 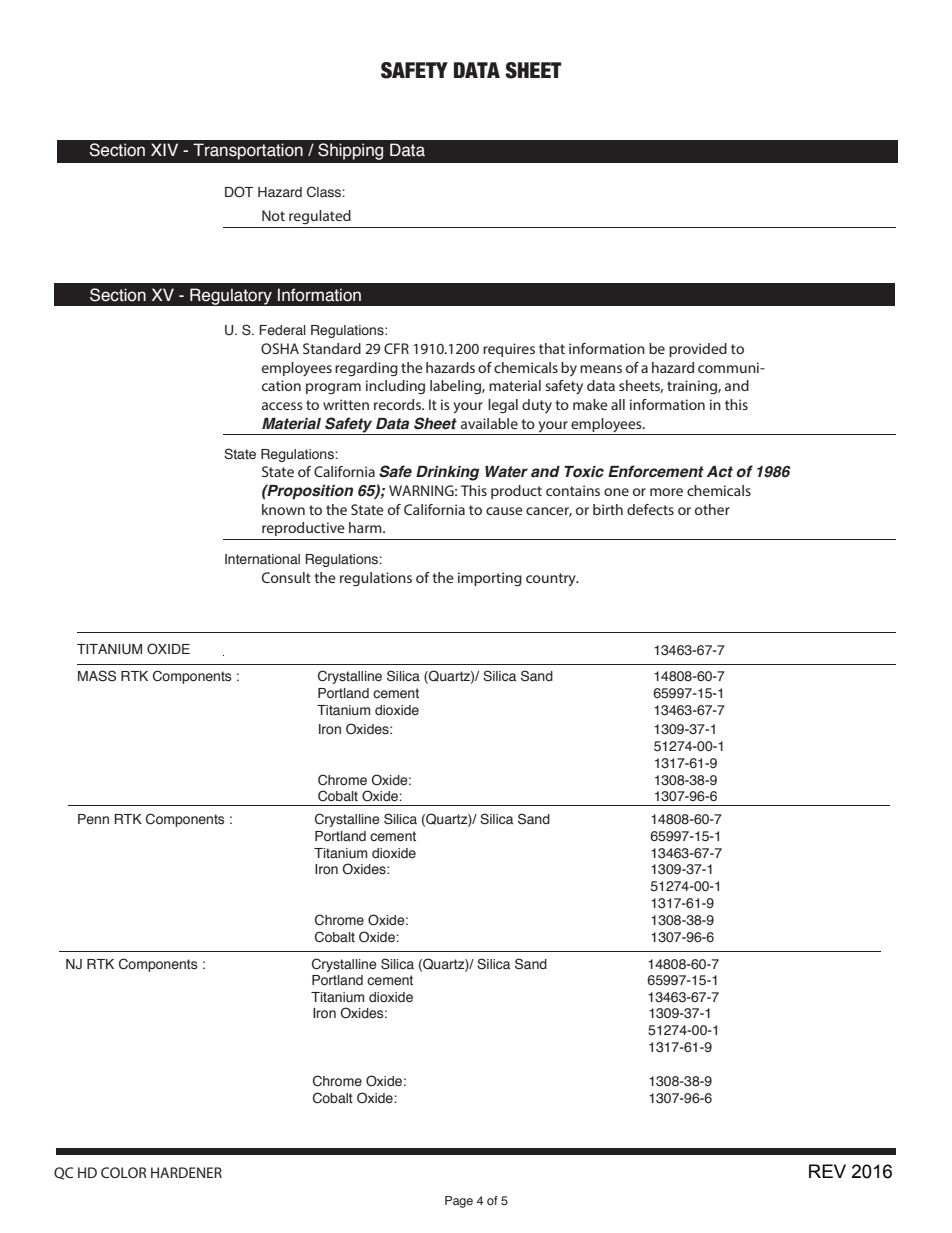 I want to click on country, so click(x=552, y=580).
